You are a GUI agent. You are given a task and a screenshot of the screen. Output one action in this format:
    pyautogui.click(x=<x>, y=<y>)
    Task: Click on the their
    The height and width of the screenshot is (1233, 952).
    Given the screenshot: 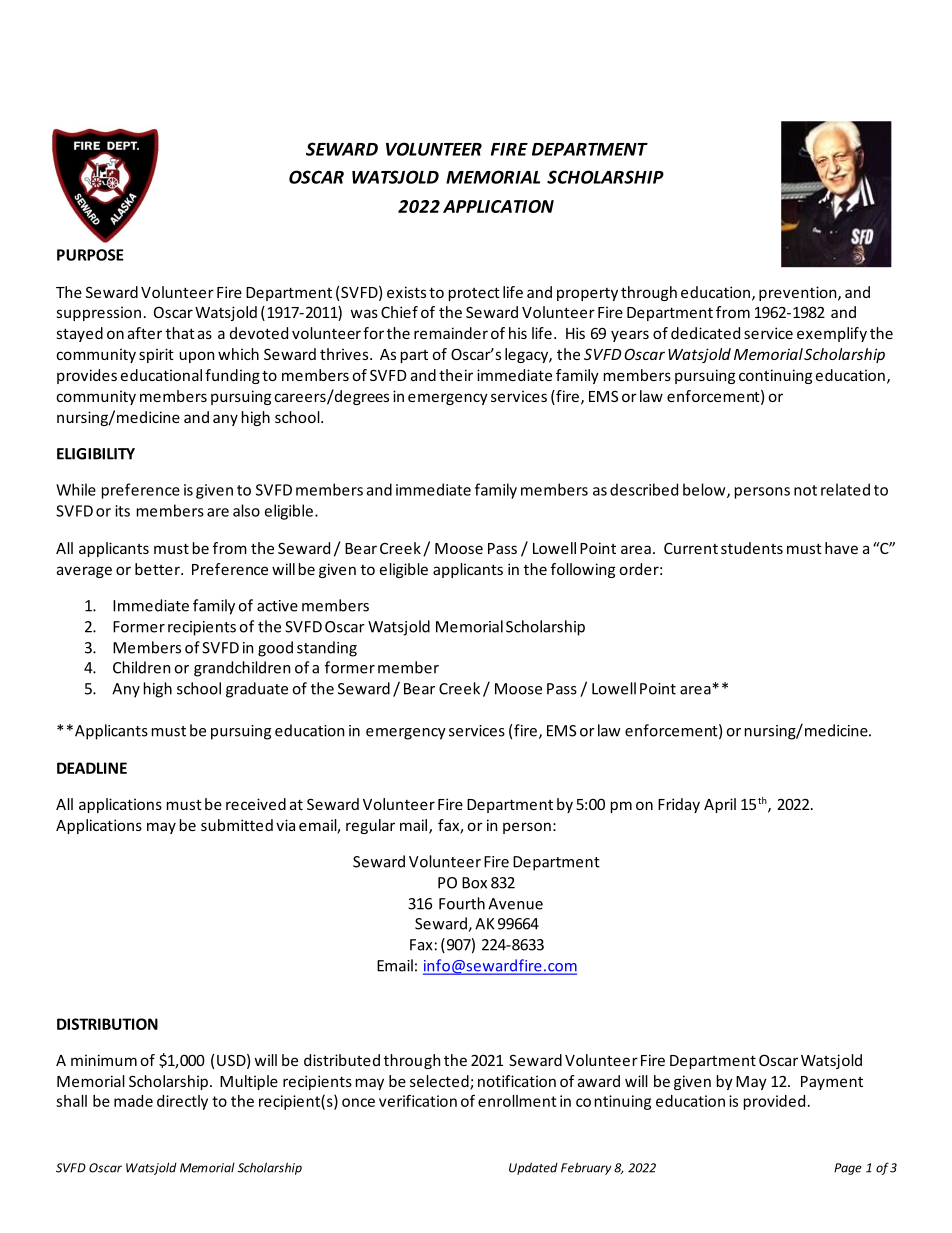 What is the action you would take?
    pyautogui.click(x=456, y=375)
